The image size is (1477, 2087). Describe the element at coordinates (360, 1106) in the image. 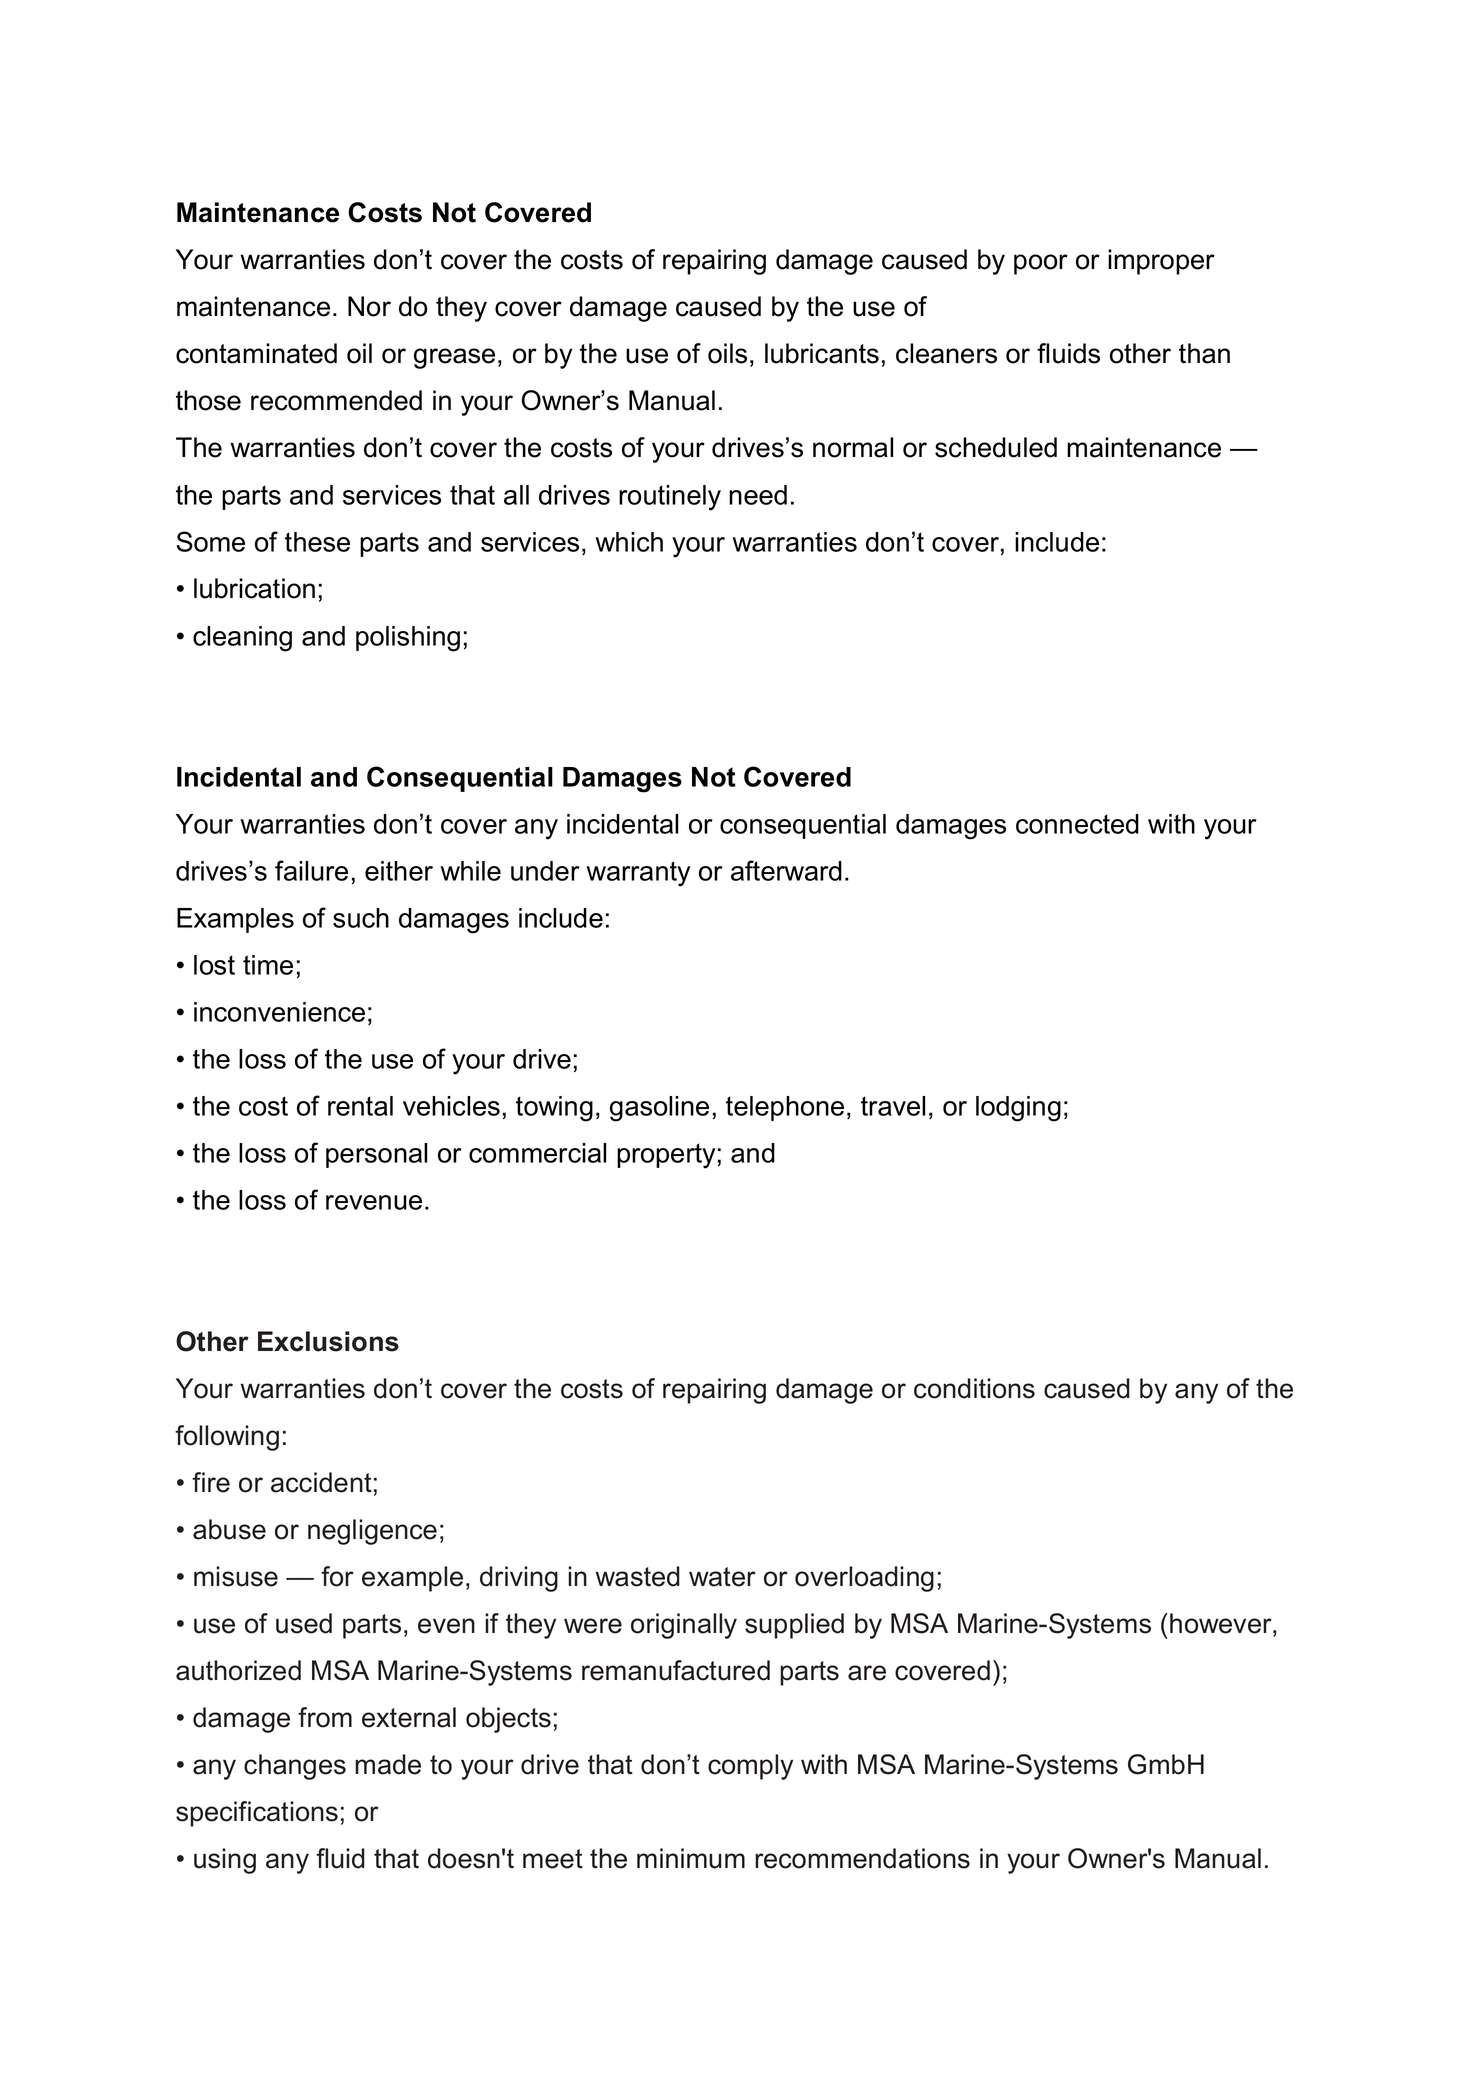

I see `rental` at that location.
